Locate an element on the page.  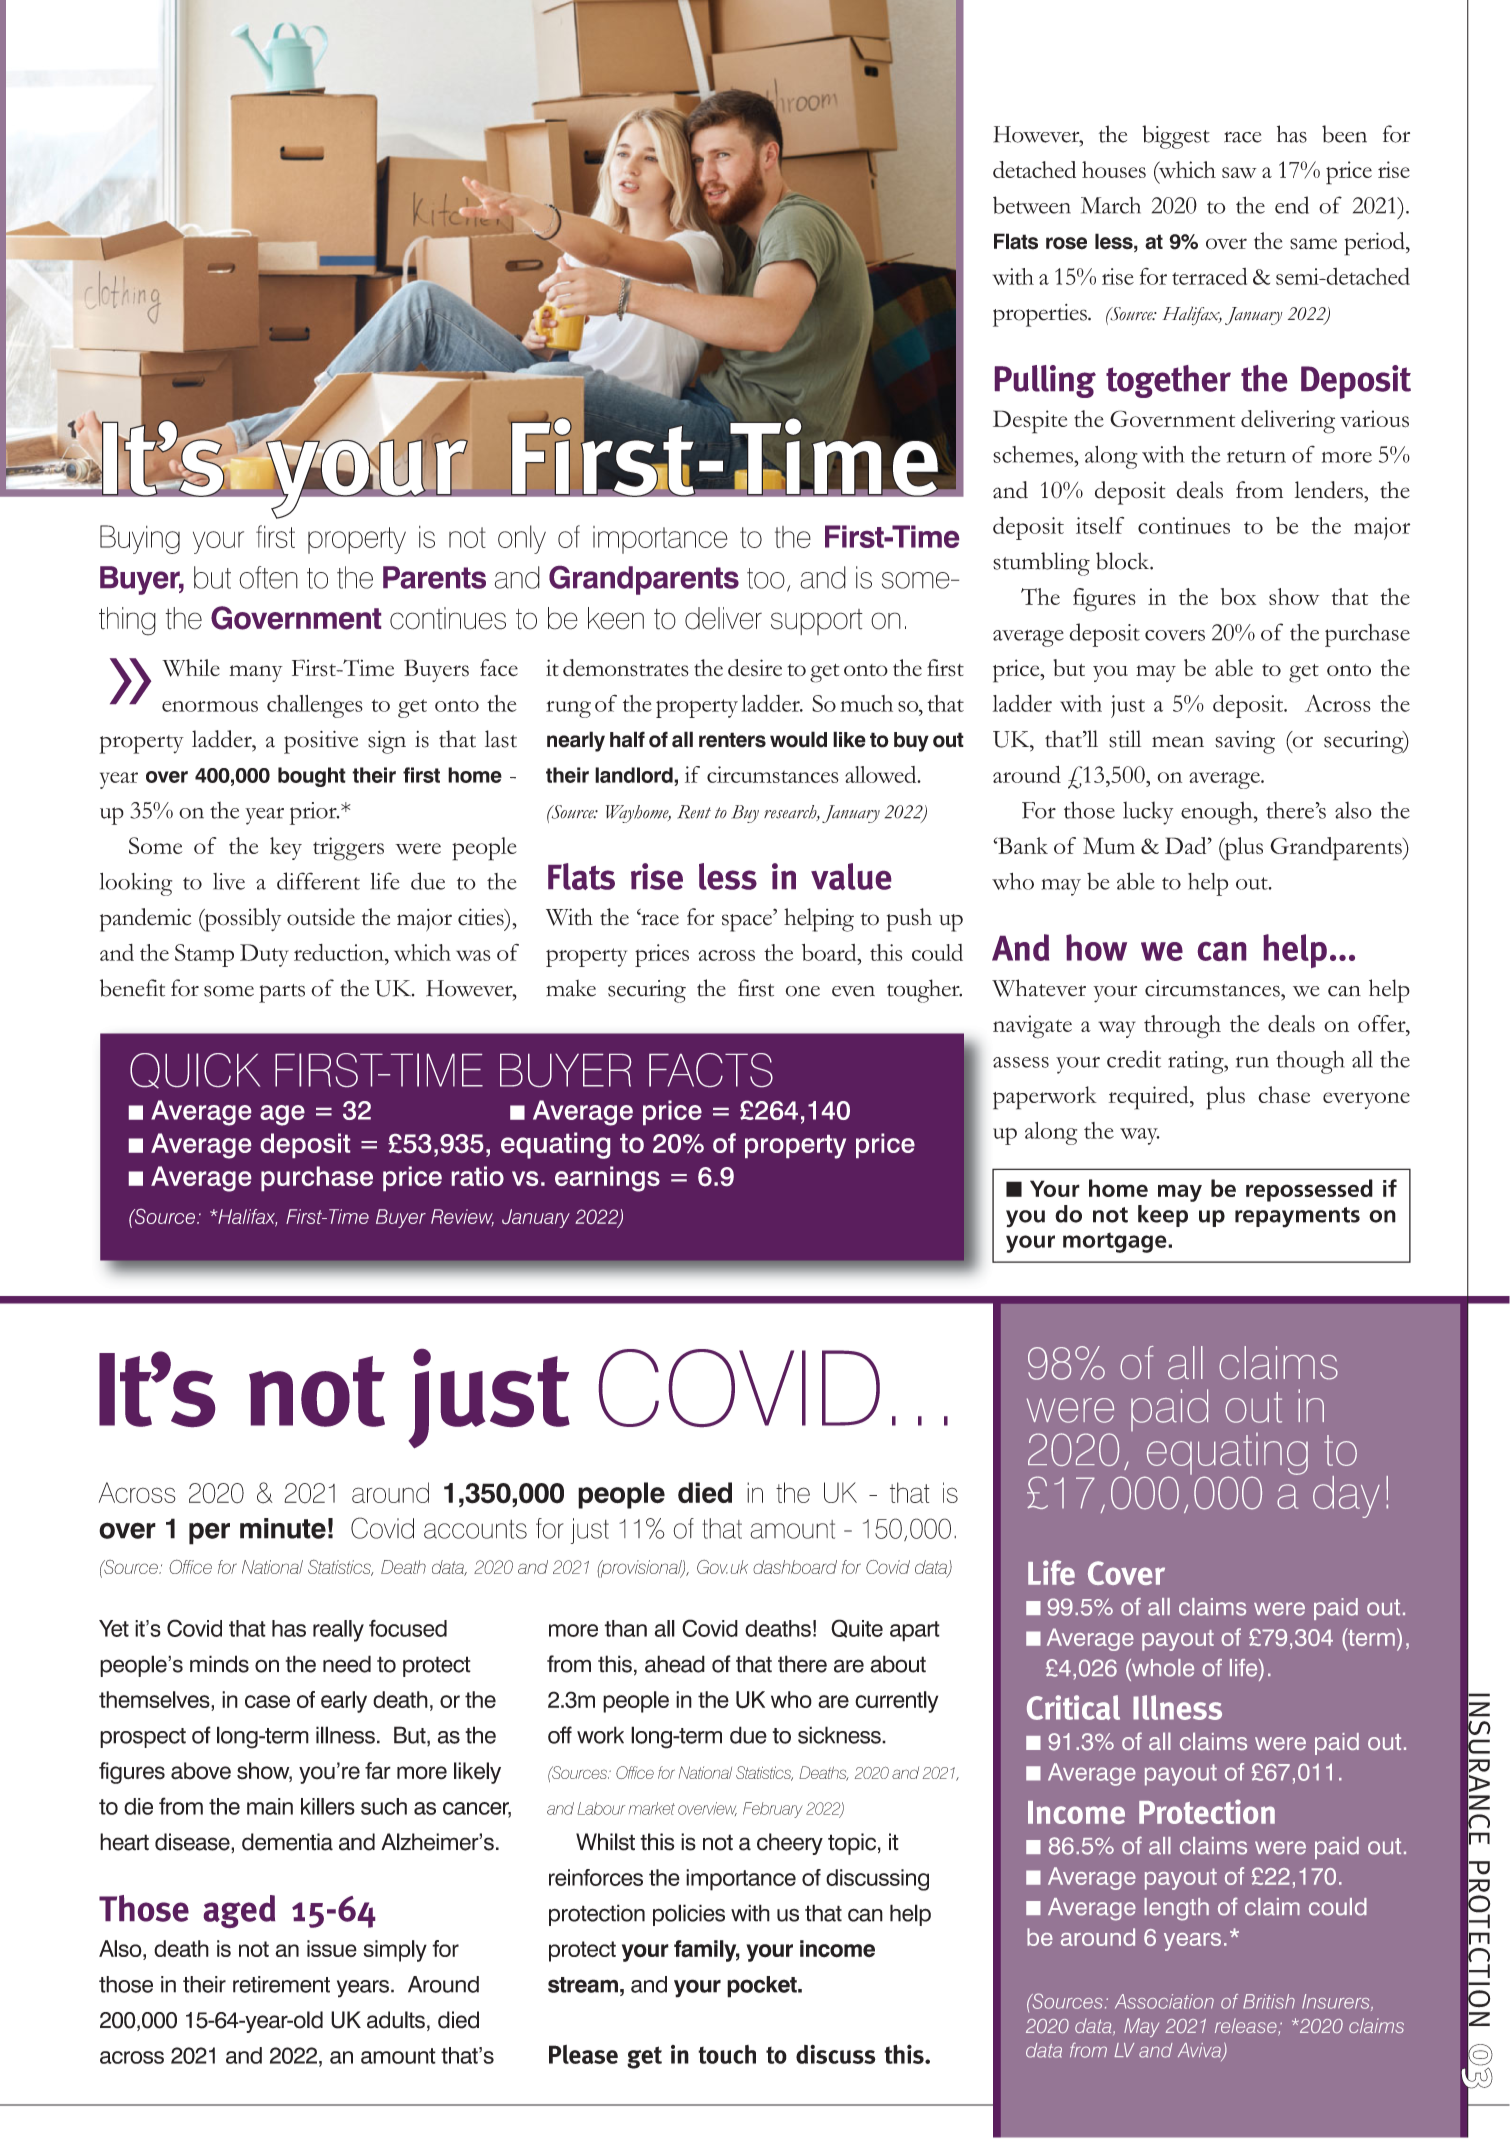
retirement is located at coordinates (281, 1984).
